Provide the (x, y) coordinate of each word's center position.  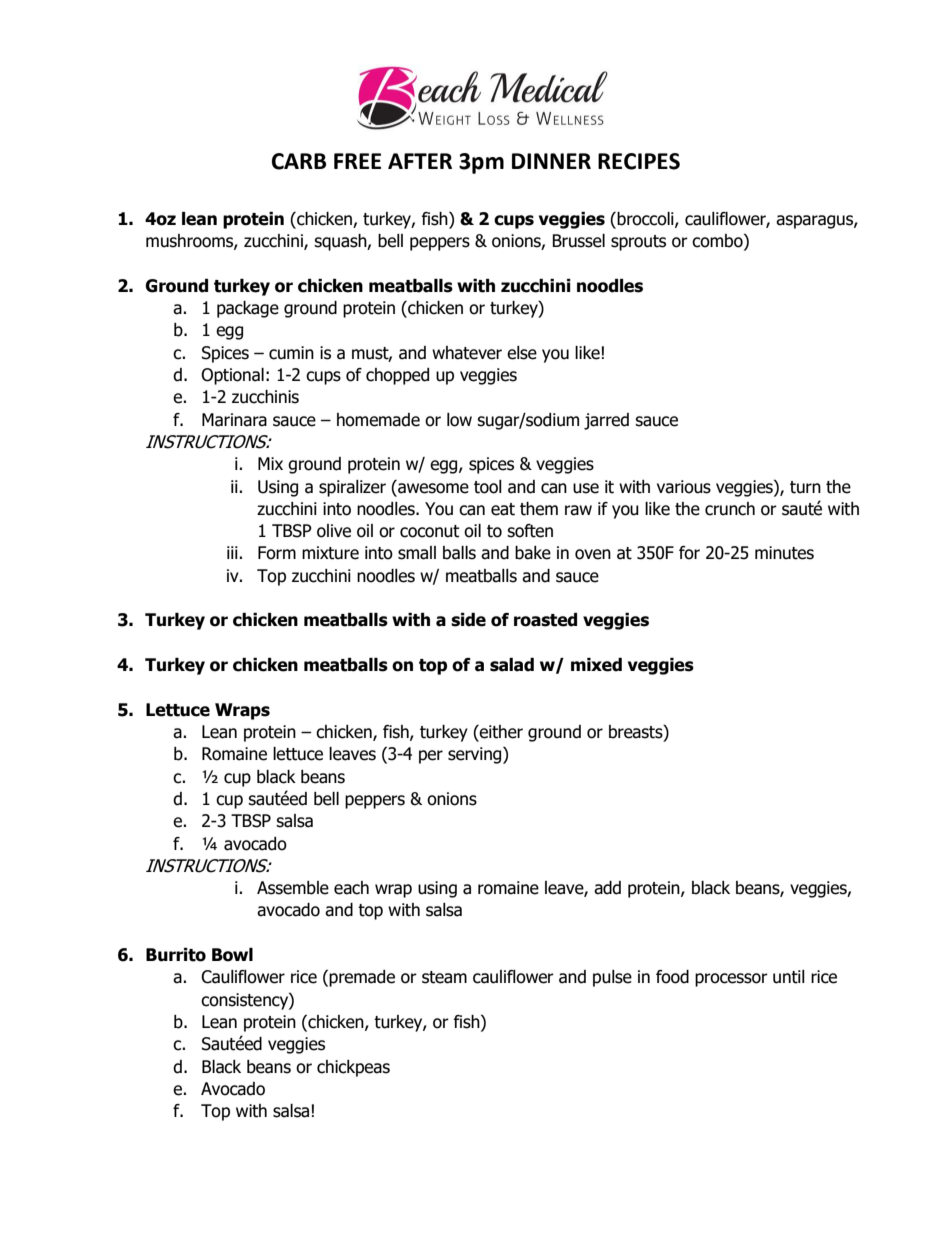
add (607, 888)
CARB (299, 161)
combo (718, 242)
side (468, 620)
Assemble (293, 888)
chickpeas (353, 1068)
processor (731, 980)
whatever (467, 353)
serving (476, 755)
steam (444, 977)
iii (233, 552)
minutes (784, 553)
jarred (606, 421)
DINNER (551, 161)
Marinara (234, 420)
